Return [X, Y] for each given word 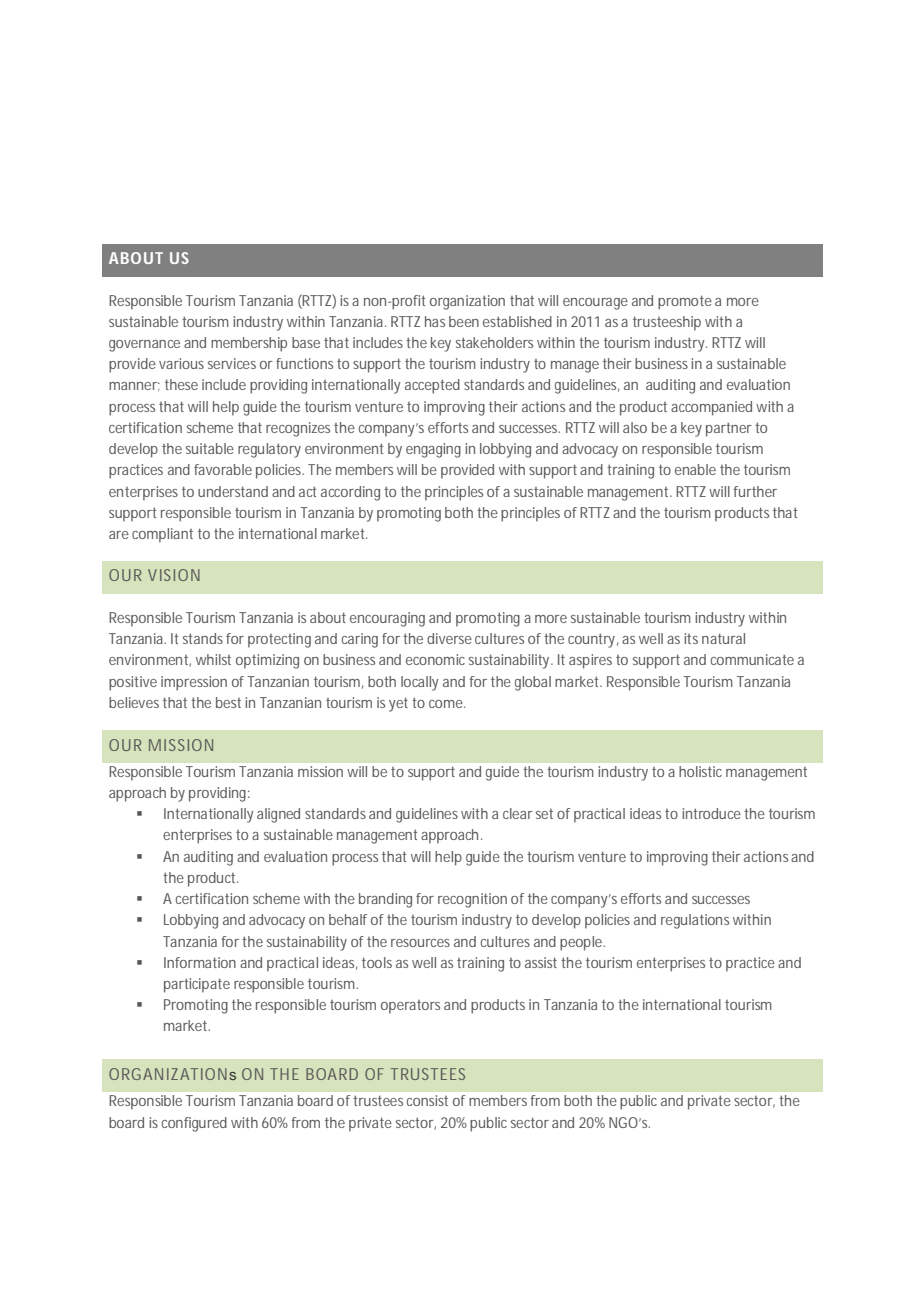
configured [194, 1124]
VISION [174, 575]
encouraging [387, 619]
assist [541, 962]
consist [427, 1100]
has [435, 321]
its [691, 638]
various [181, 363]
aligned [278, 815]
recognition [472, 900]
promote [685, 302]
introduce [711, 813]
